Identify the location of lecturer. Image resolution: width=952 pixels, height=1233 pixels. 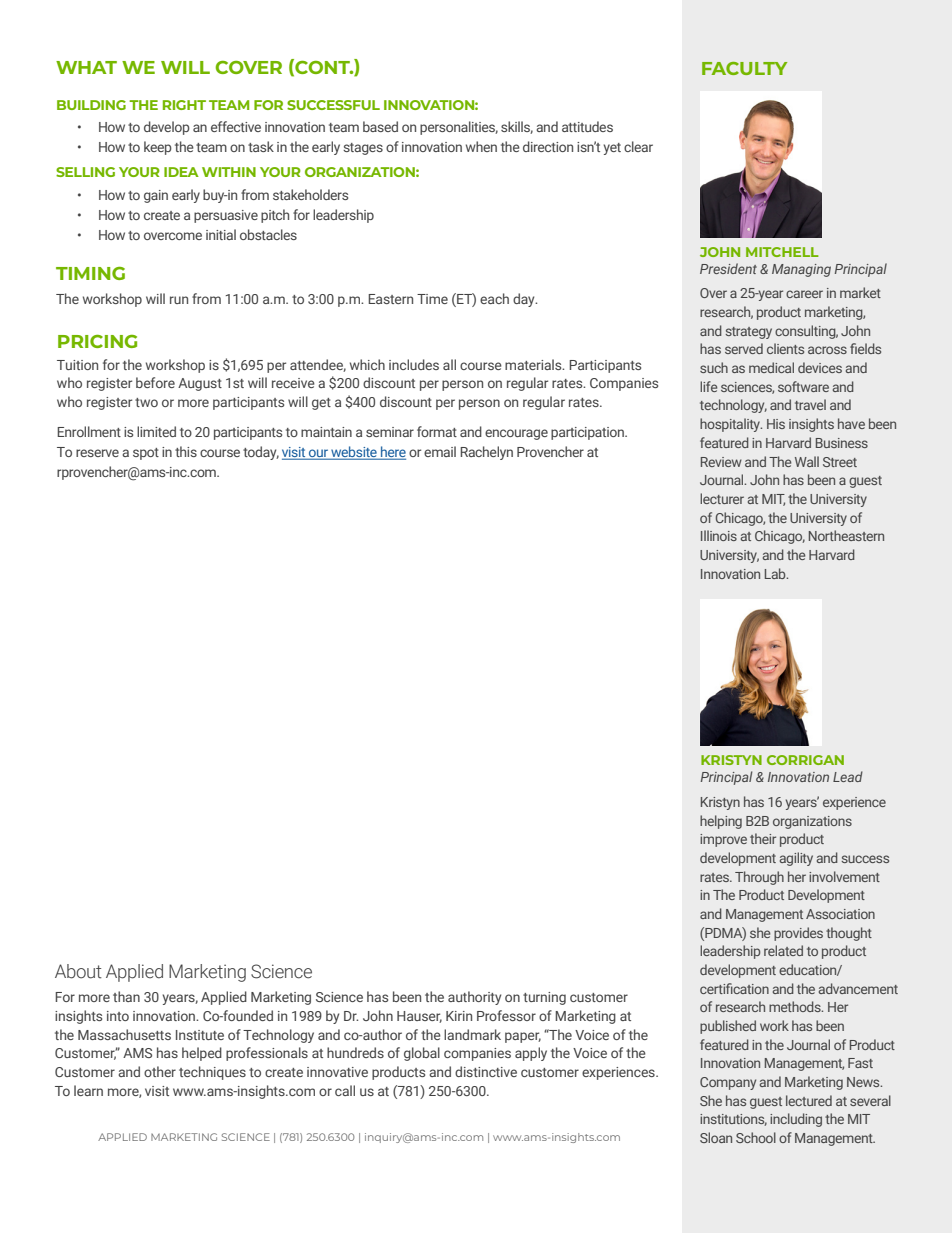
(722, 498).
